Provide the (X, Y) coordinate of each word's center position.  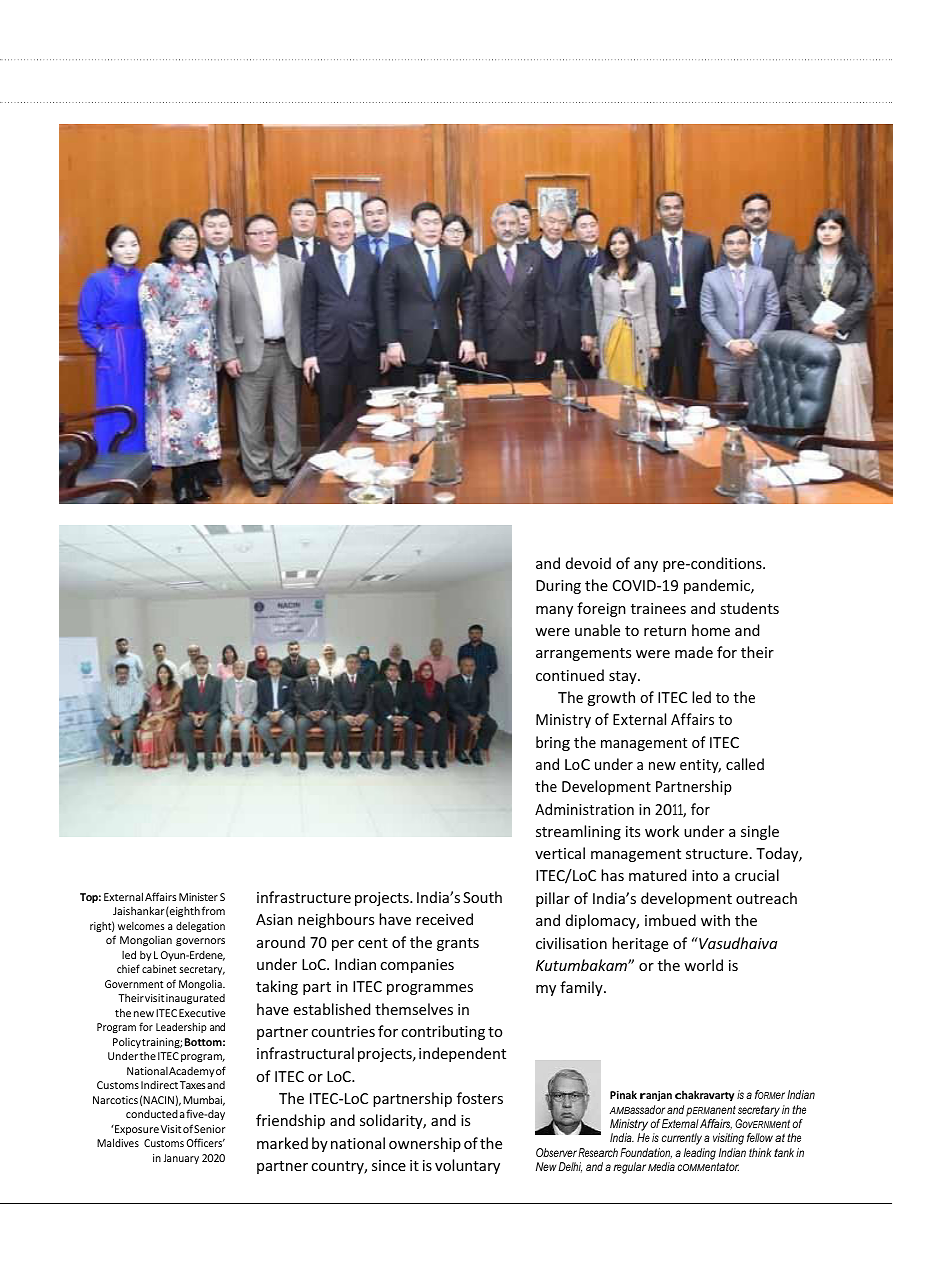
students (749, 608)
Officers (206, 1142)
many (554, 611)
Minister (198, 897)
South (482, 897)
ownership (425, 1144)
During (558, 587)
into (705, 875)
